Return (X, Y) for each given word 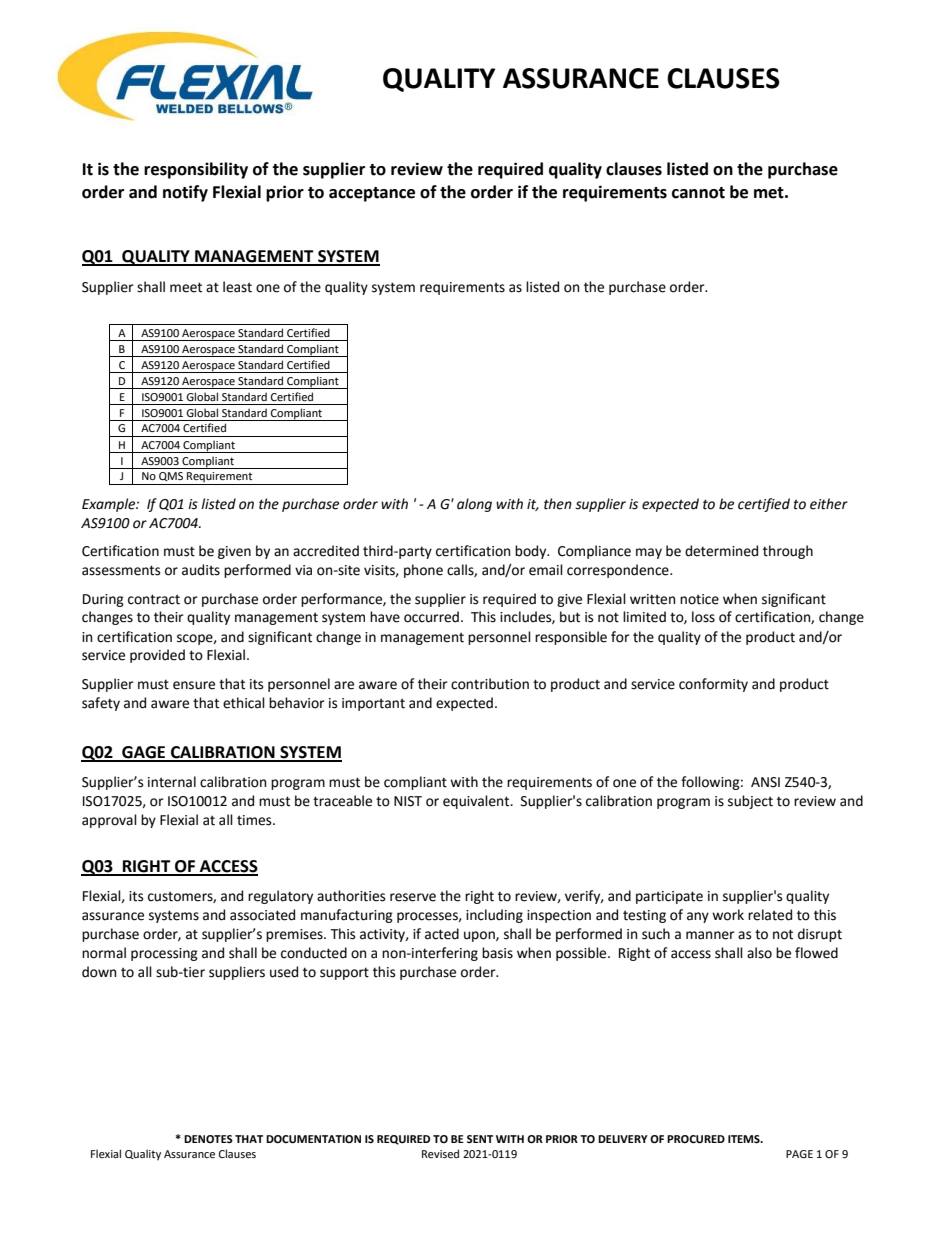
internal (172, 782)
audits (201, 570)
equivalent (477, 802)
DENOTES (208, 1139)
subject (750, 802)
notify (185, 193)
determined (721, 551)
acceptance (372, 194)
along (474, 505)
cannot (698, 193)
